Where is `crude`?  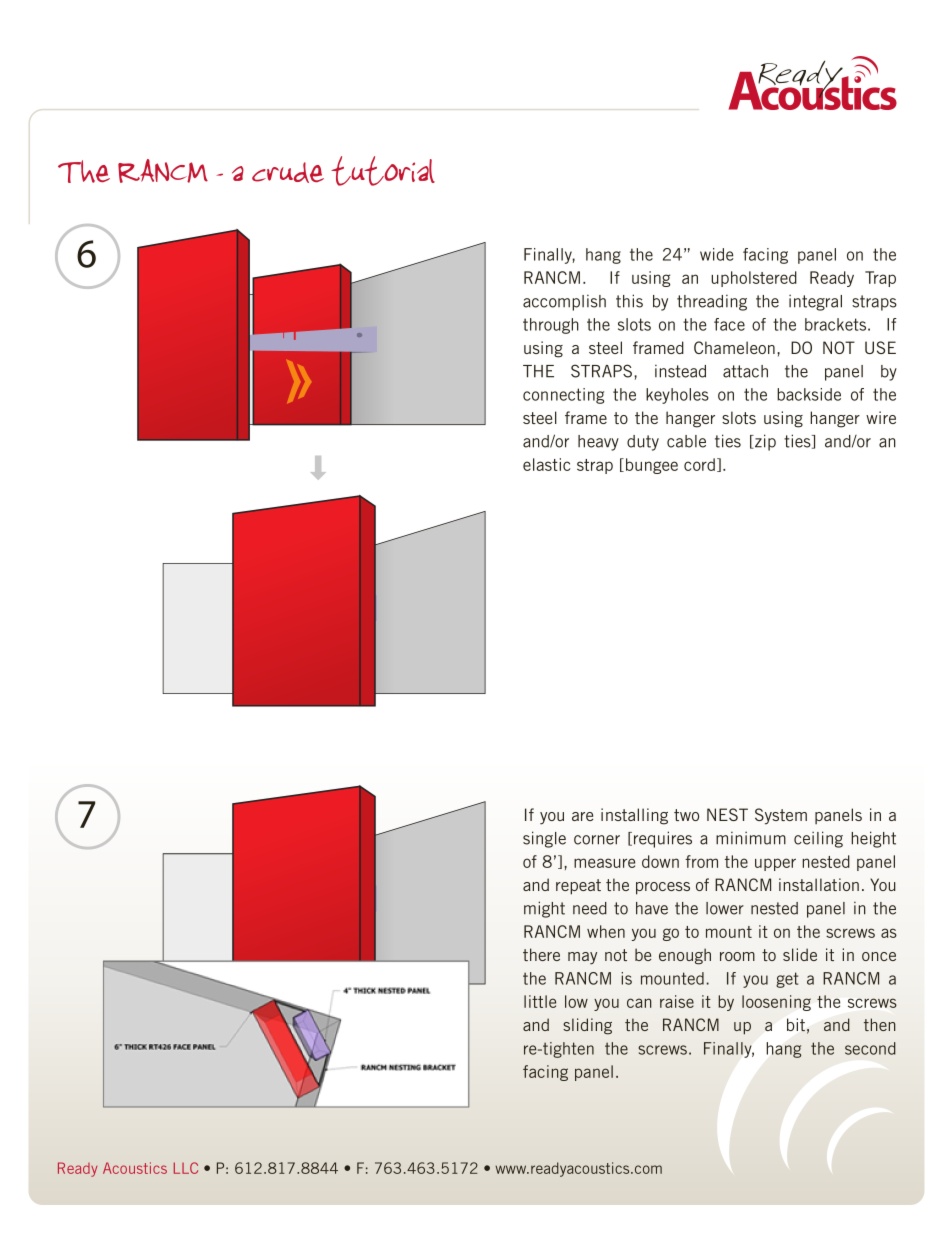 crude is located at coordinates (288, 172).
